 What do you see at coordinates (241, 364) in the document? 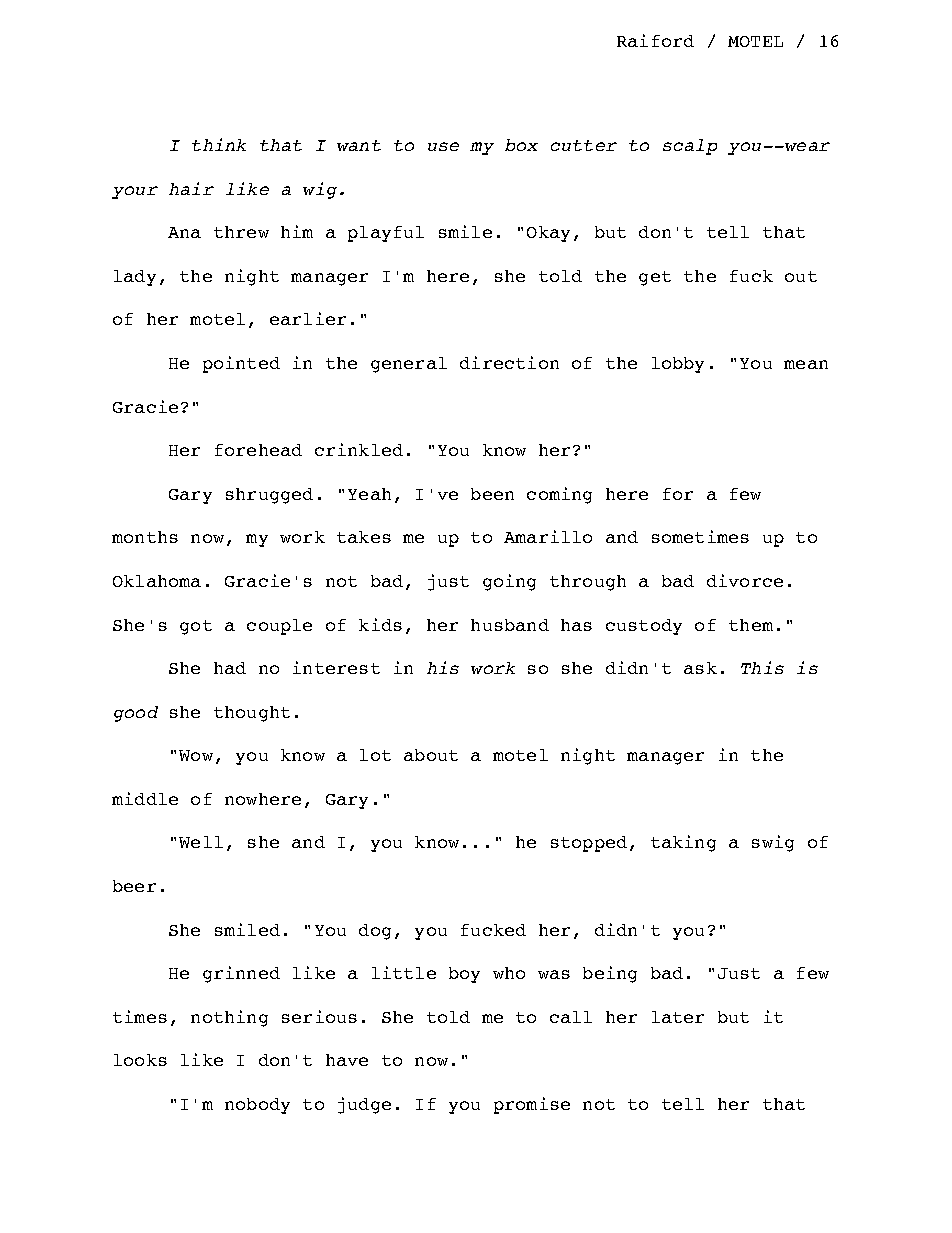
I see `pointed` at bounding box center [241, 364].
